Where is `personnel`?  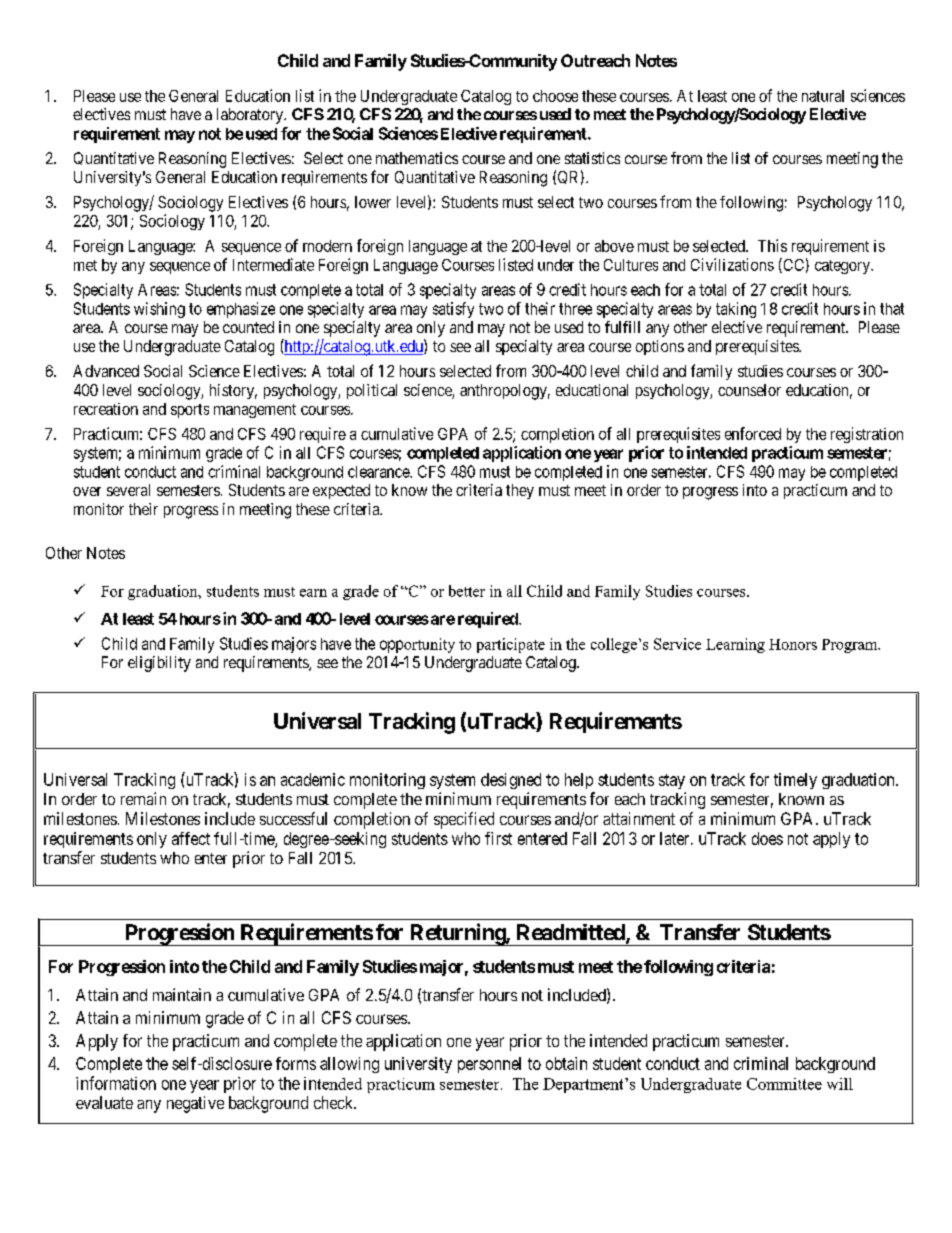
personnel is located at coordinates (489, 1065).
